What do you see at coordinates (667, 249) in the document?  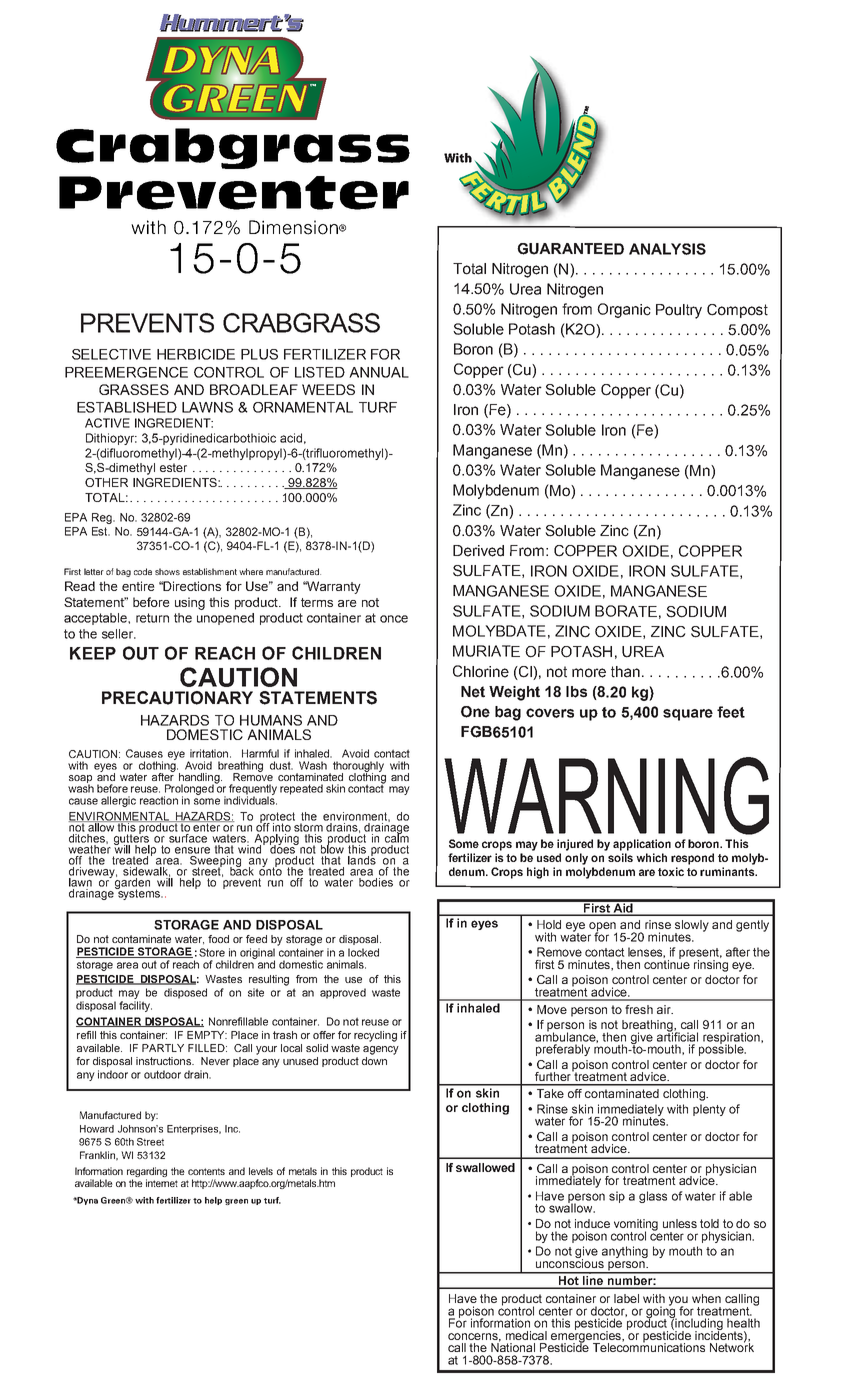 I see `ANALYSIS` at bounding box center [667, 249].
